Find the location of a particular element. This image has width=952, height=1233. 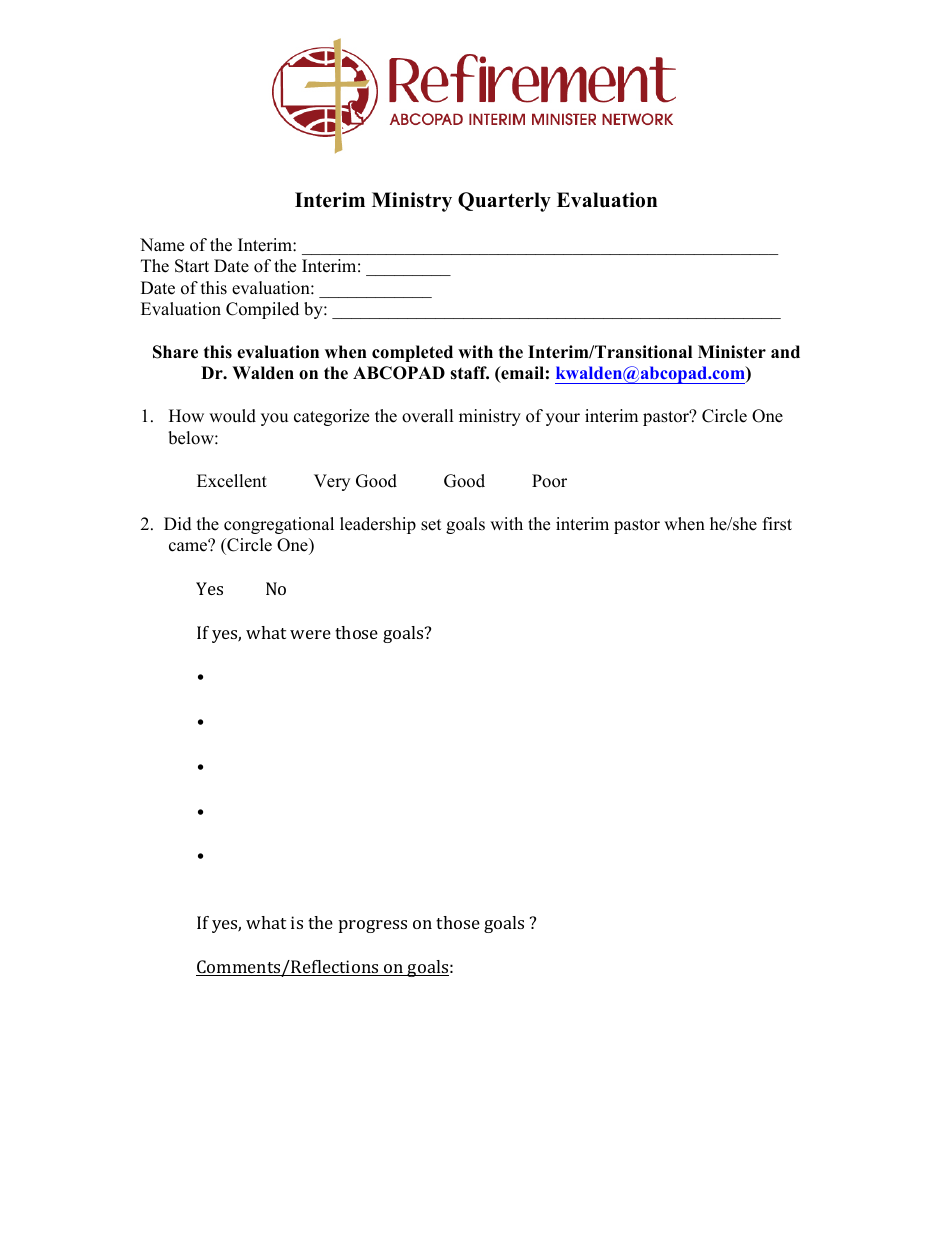

overall is located at coordinates (428, 416).
